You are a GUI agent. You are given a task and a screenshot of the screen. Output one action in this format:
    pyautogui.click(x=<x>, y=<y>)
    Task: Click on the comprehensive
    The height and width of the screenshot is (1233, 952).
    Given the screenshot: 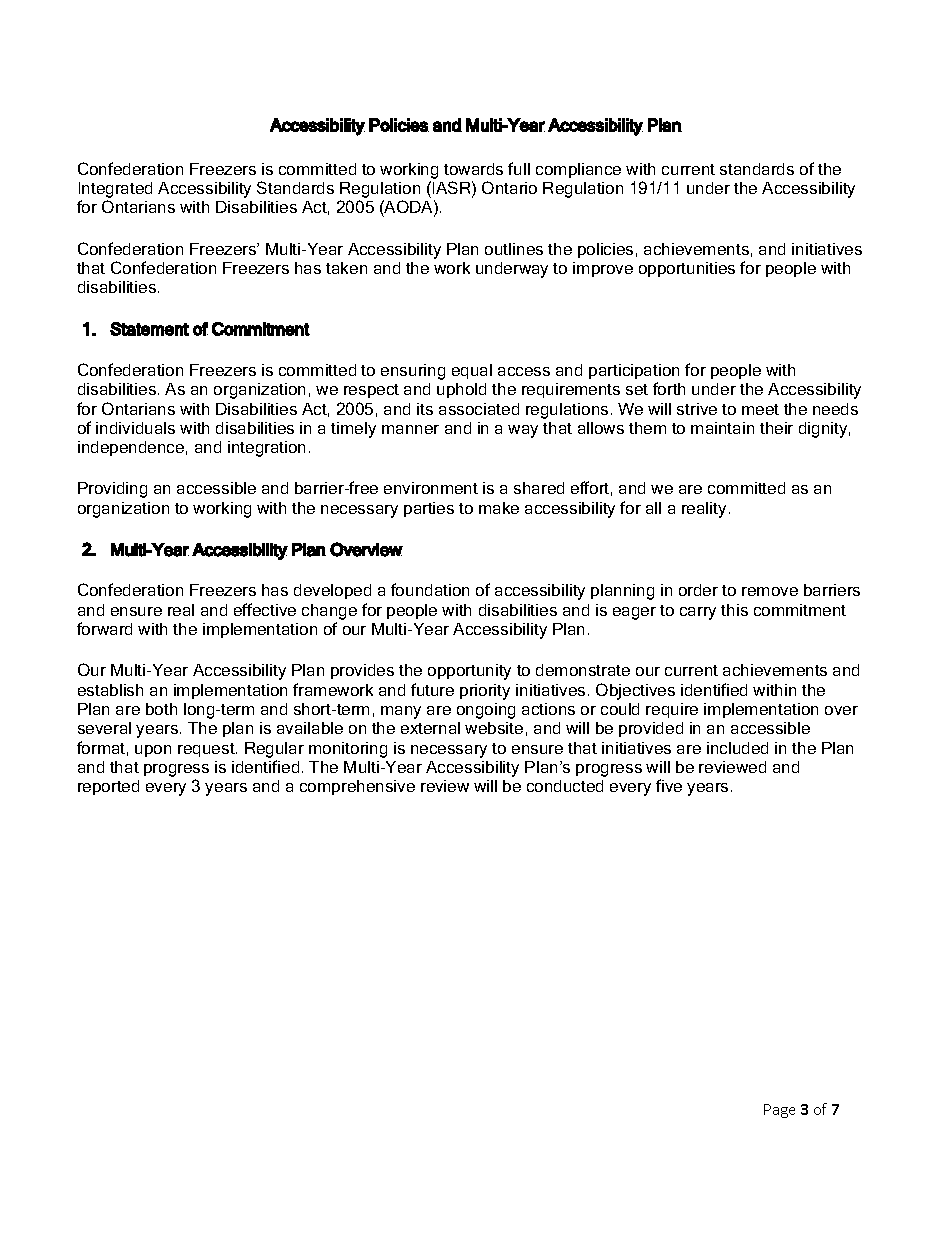 What is the action you would take?
    pyautogui.click(x=357, y=787)
